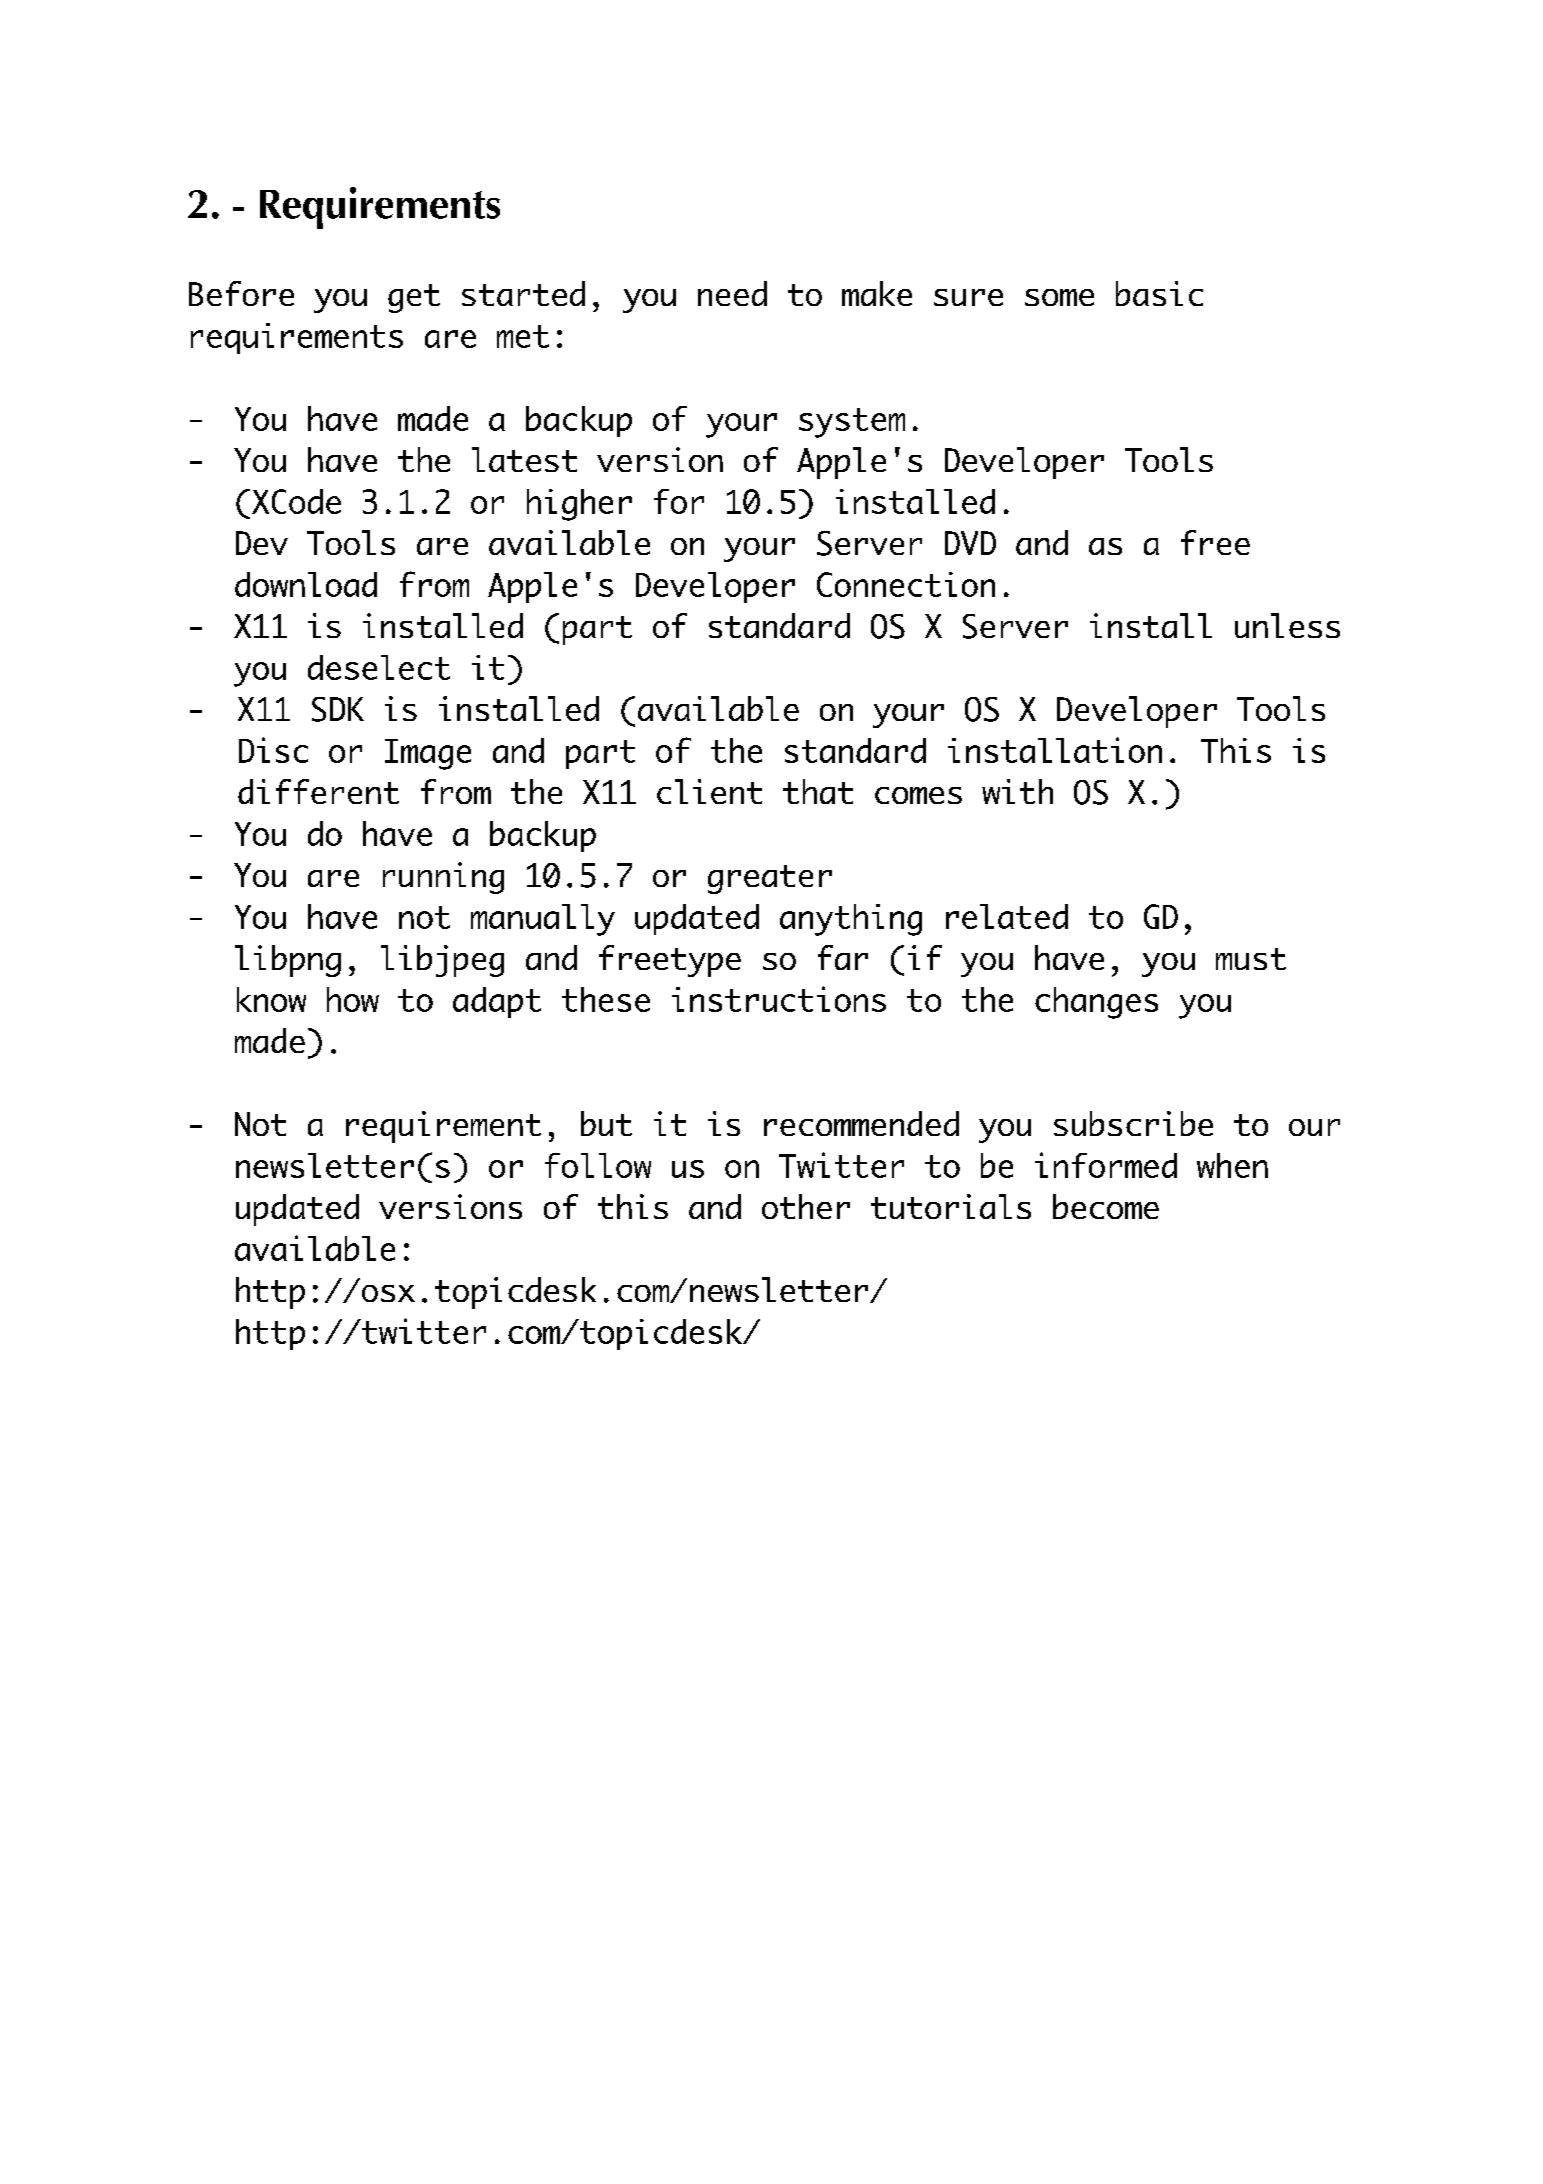  What do you see at coordinates (443, 878) in the screenshot?
I see `running` at bounding box center [443, 878].
